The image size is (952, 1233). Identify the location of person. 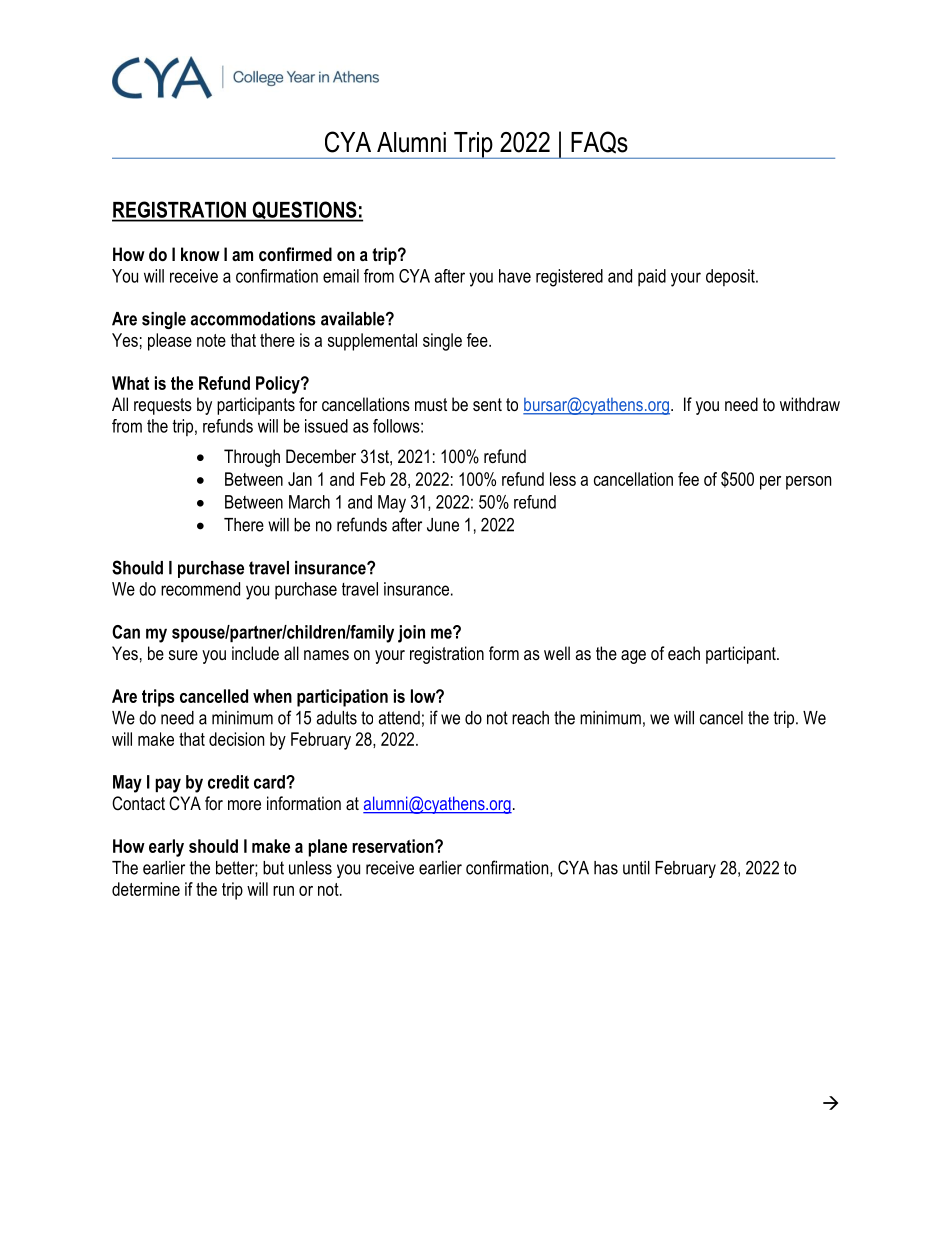
(808, 483).
